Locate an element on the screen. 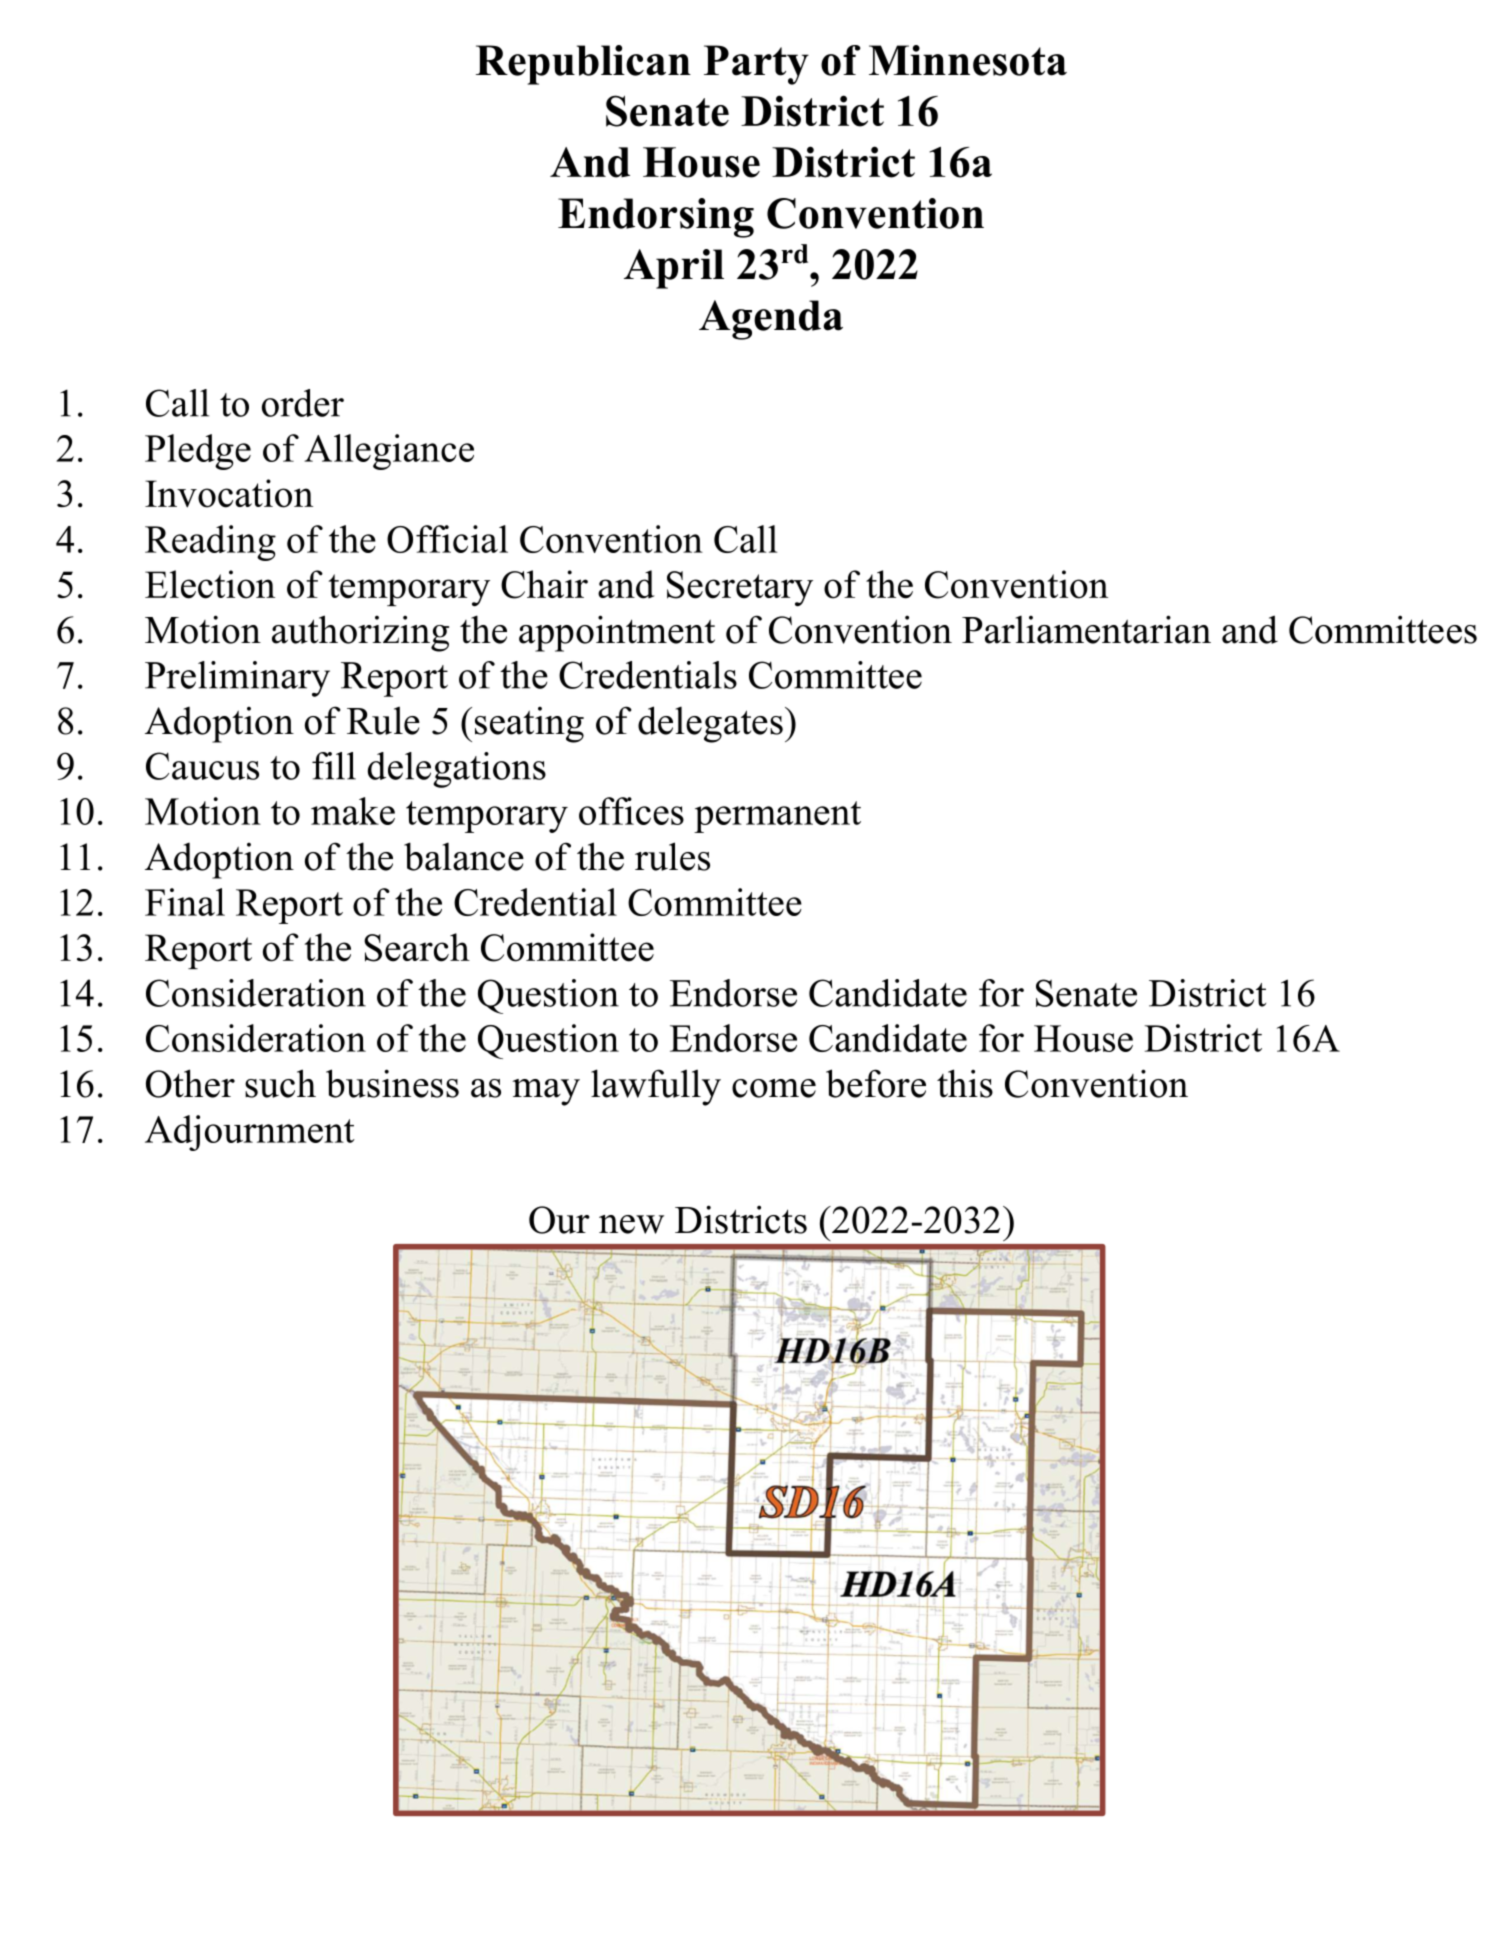 Image resolution: width=1510 pixels, height=1954 pixels. order is located at coordinates (303, 403).
